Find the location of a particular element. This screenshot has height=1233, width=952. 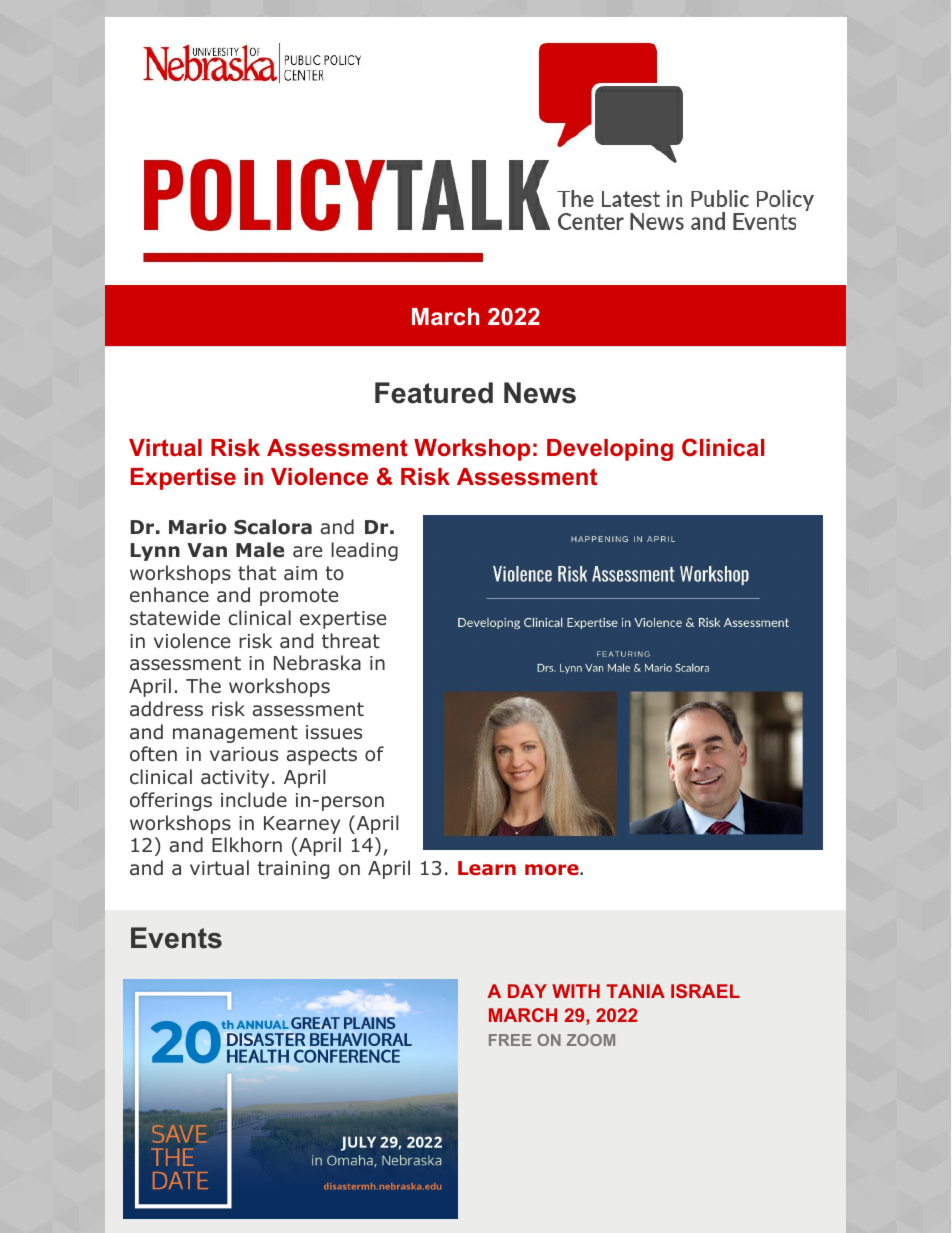

Van is located at coordinates (207, 550).
